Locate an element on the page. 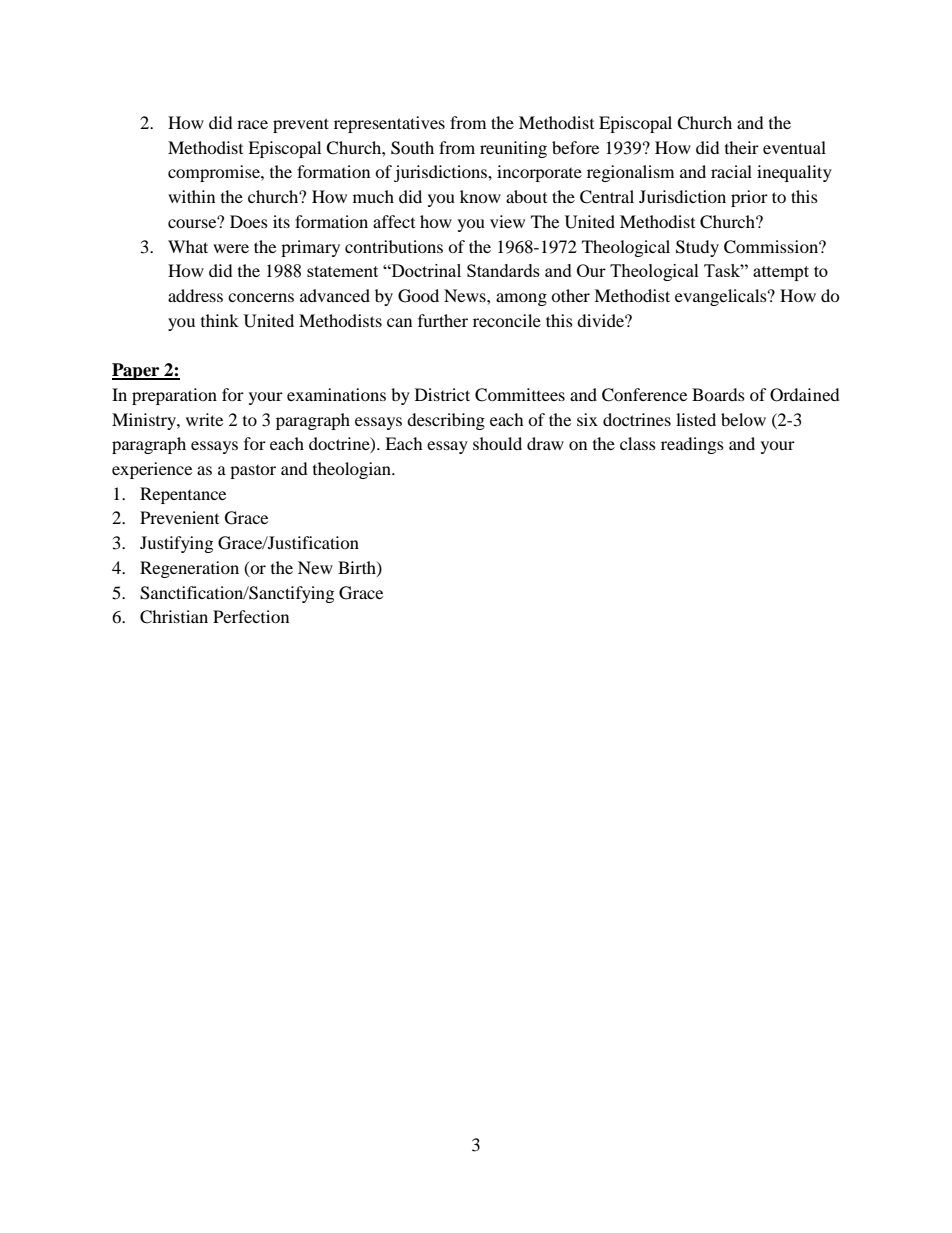  should is located at coordinates (497, 443).
